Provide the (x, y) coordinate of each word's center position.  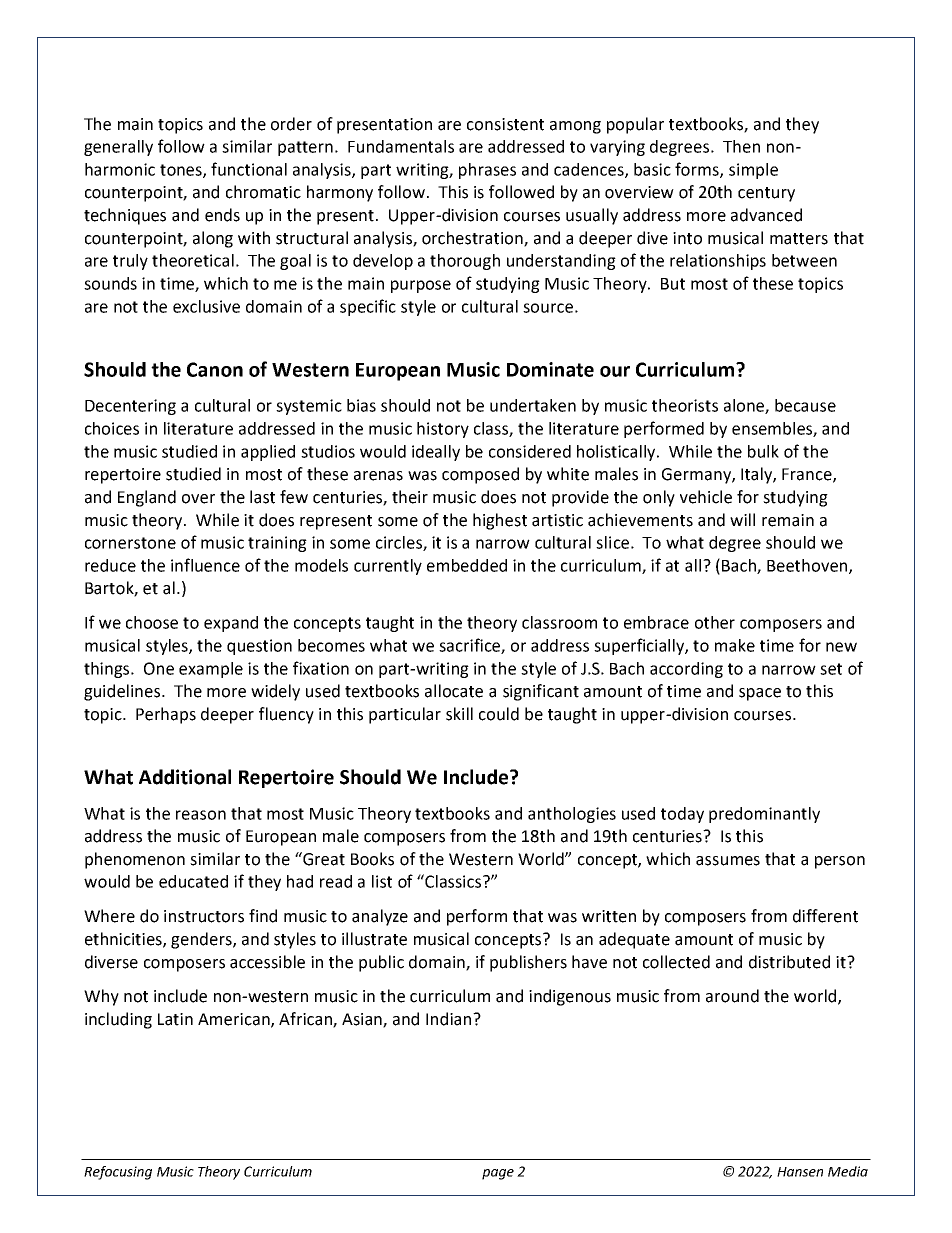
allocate (454, 691)
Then (741, 146)
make (735, 645)
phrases (487, 171)
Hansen (800, 1172)
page (498, 1174)
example (211, 670)
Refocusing (118, 1173)
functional (249, 169)
